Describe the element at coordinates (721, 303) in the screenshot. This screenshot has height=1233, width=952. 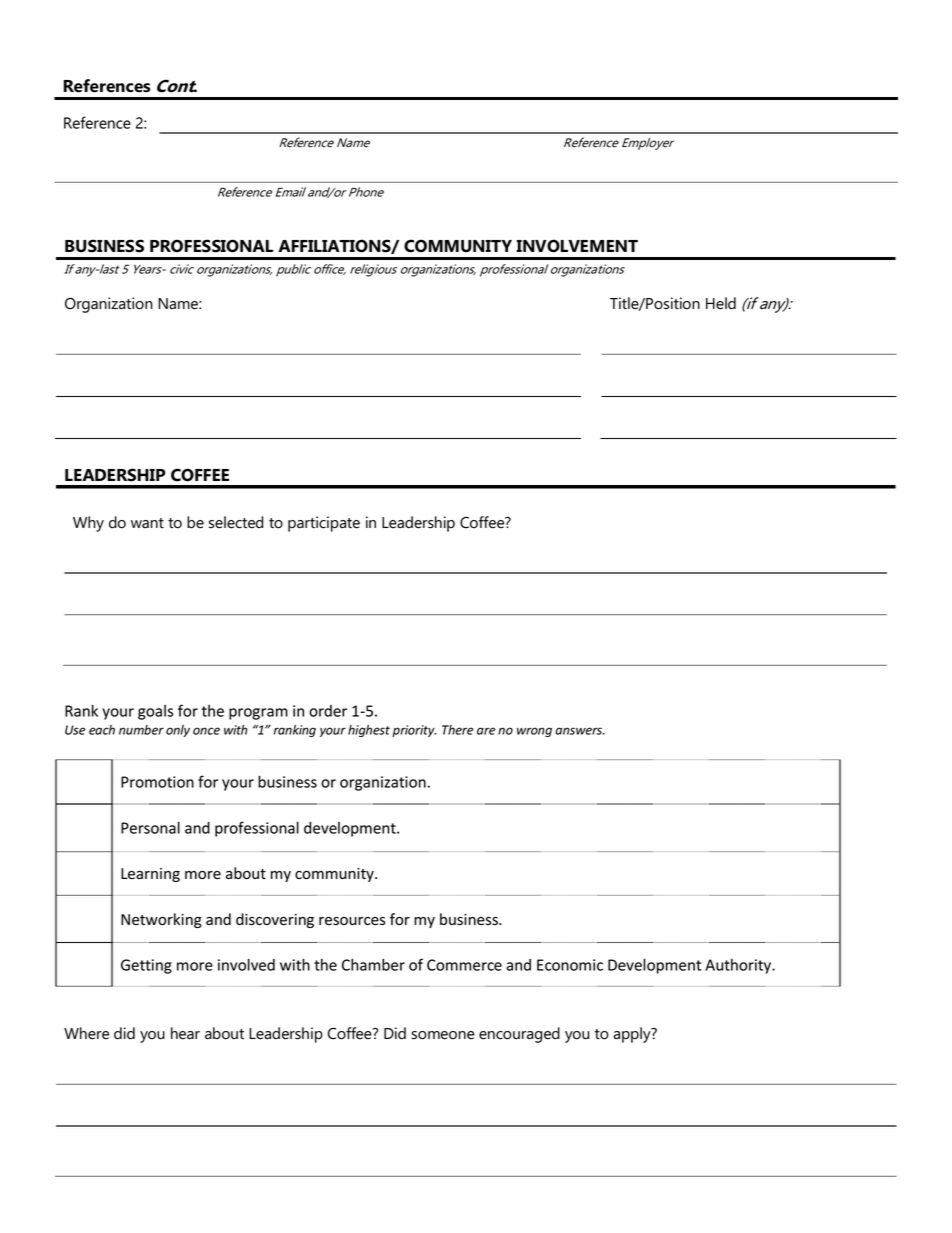
I see `Held` at that location.
